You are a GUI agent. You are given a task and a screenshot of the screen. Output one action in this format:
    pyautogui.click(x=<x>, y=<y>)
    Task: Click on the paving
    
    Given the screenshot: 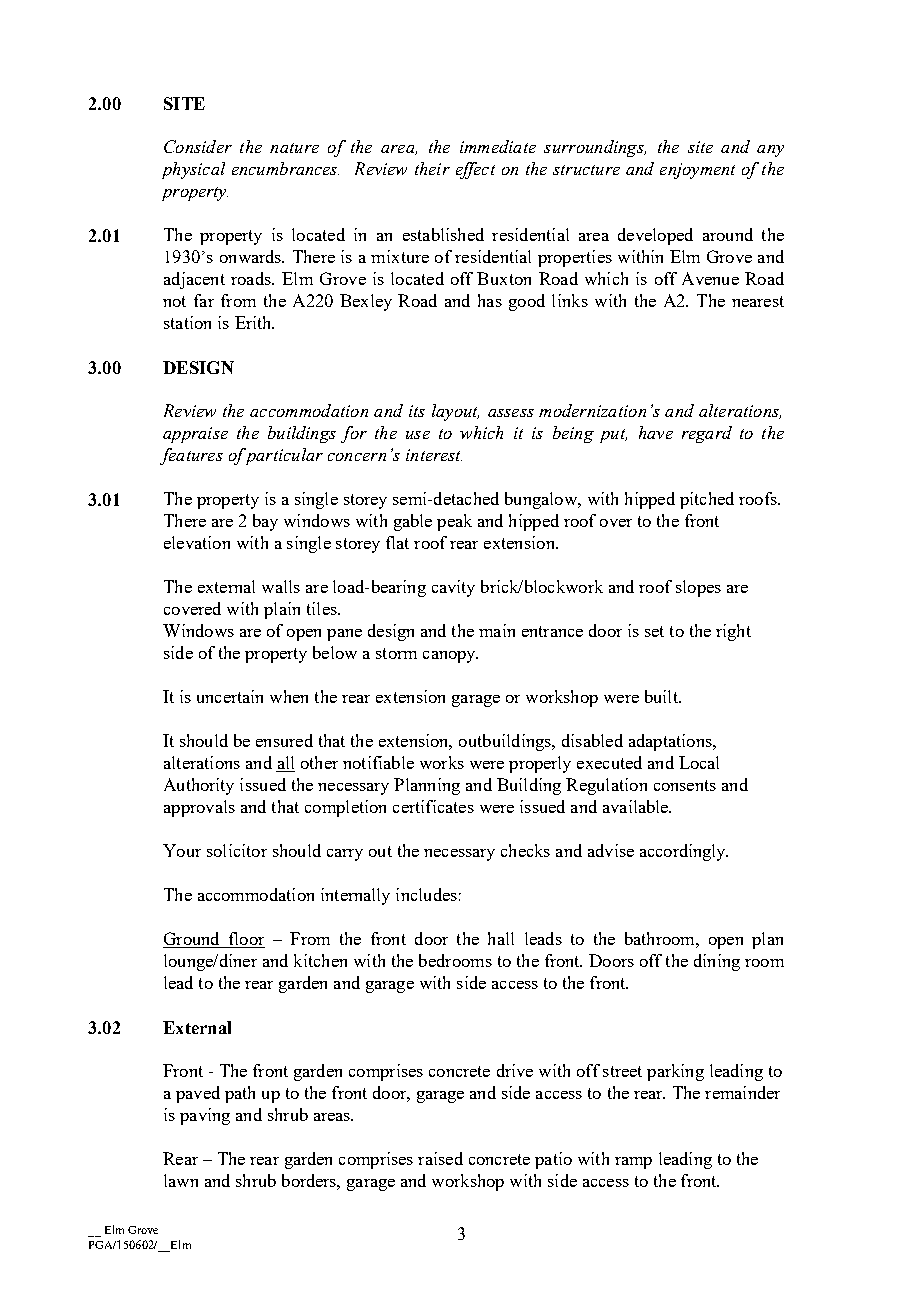 What is the action you would take?
    pyautogui.click(x=205, y=1116)
